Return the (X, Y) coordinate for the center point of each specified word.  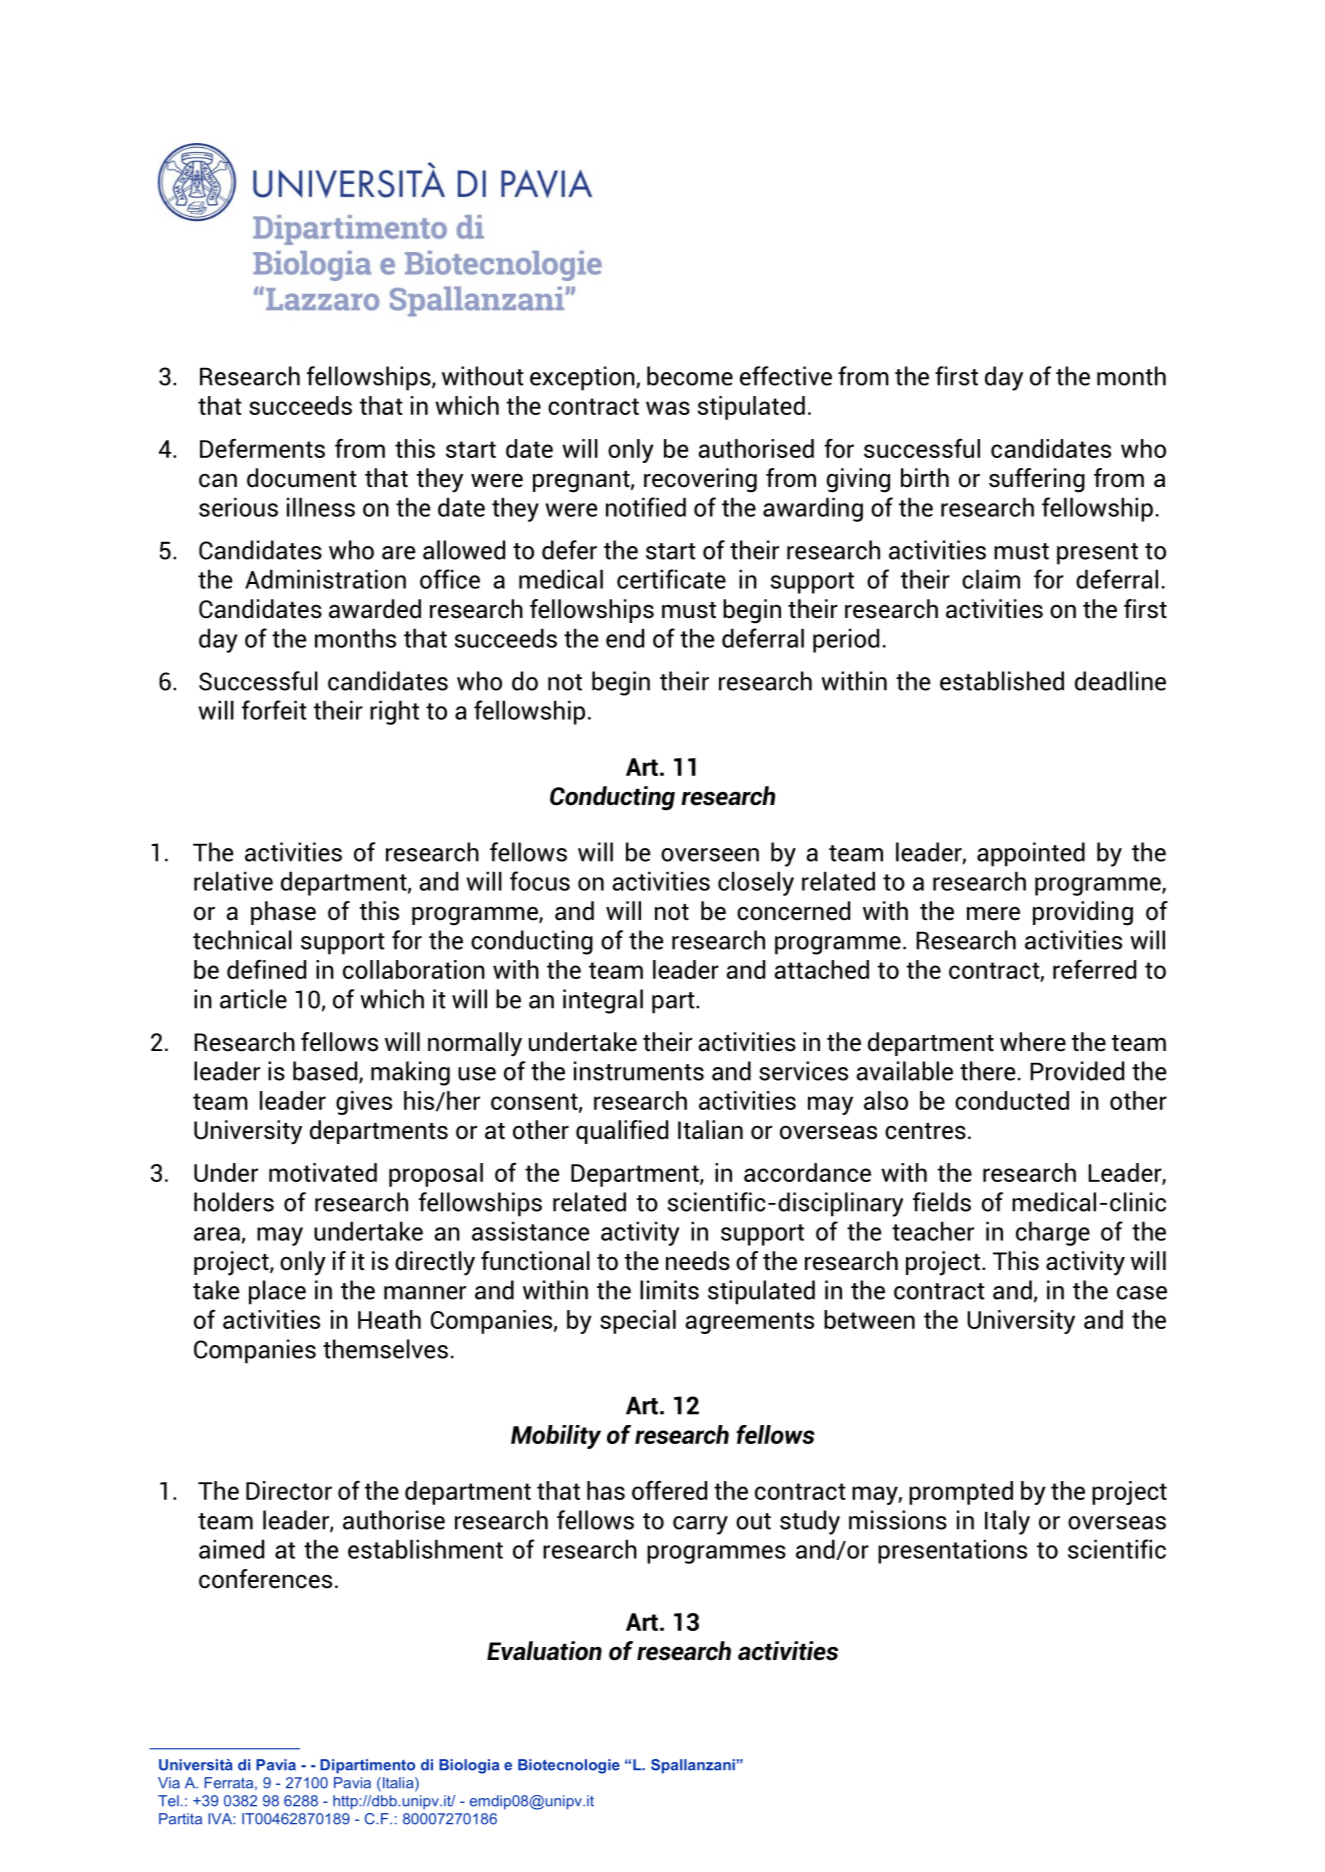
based (326, 1072)
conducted (1012, 1100)
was (668, 408)
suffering (1037, 480)
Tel (168, 1801)
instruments (639, 1071)
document (302, 478)
